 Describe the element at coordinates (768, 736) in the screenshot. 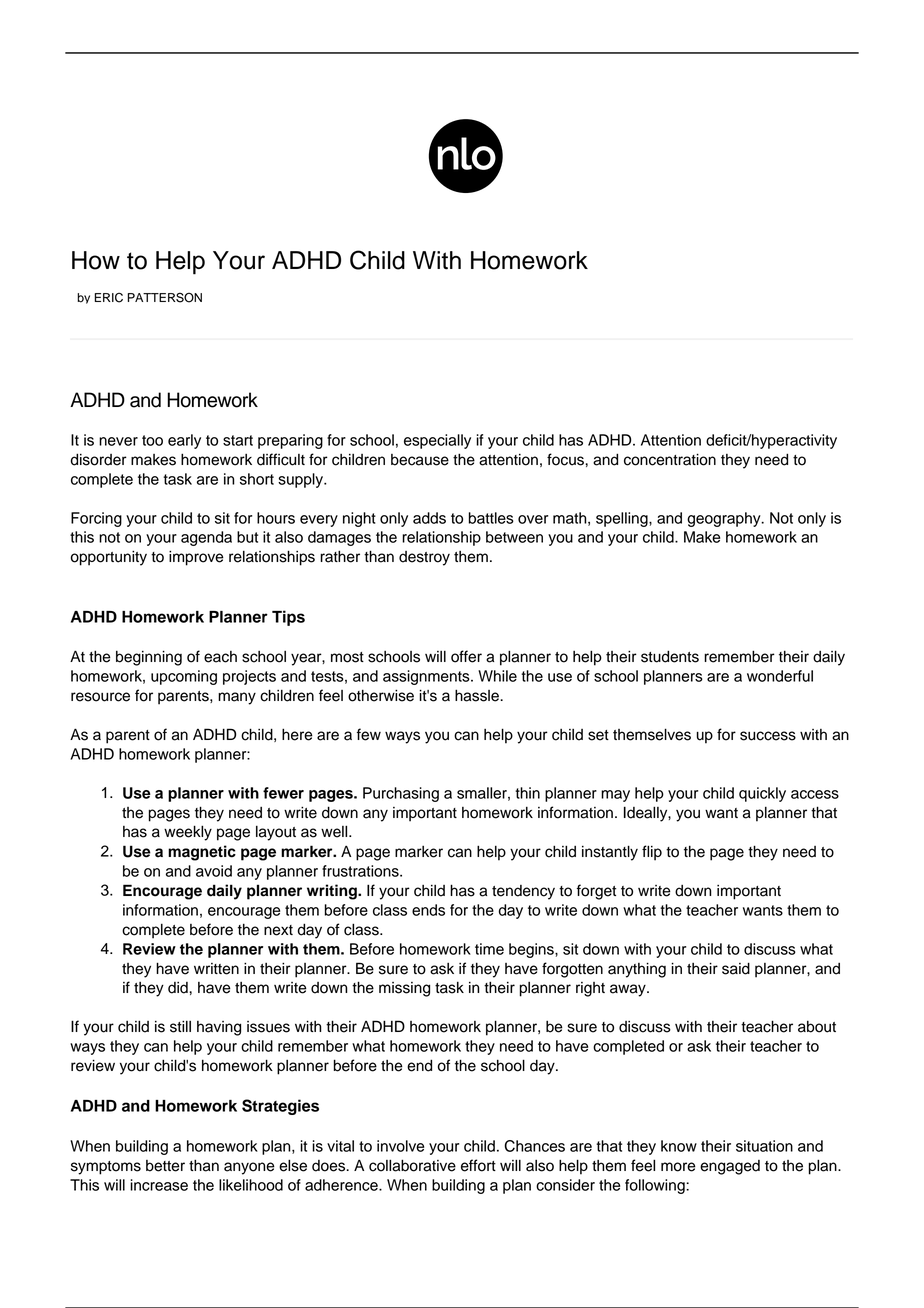

I see `success` at that location.
